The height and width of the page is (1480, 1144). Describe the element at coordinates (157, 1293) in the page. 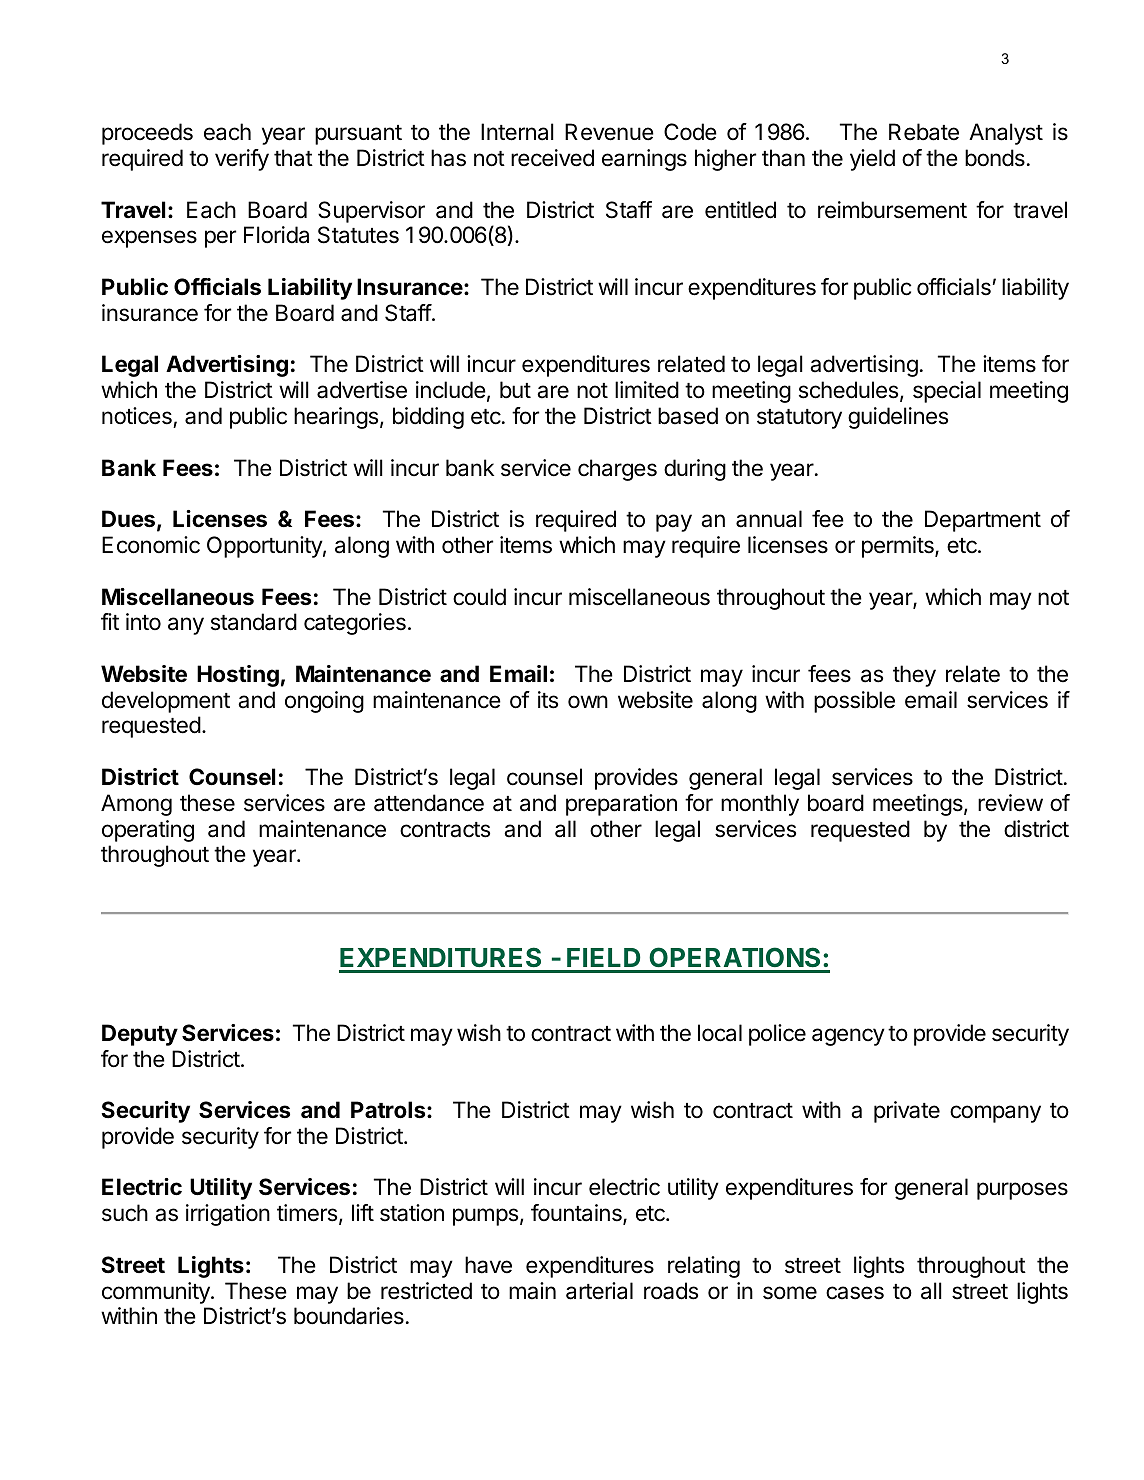

I see `community` at that location.
